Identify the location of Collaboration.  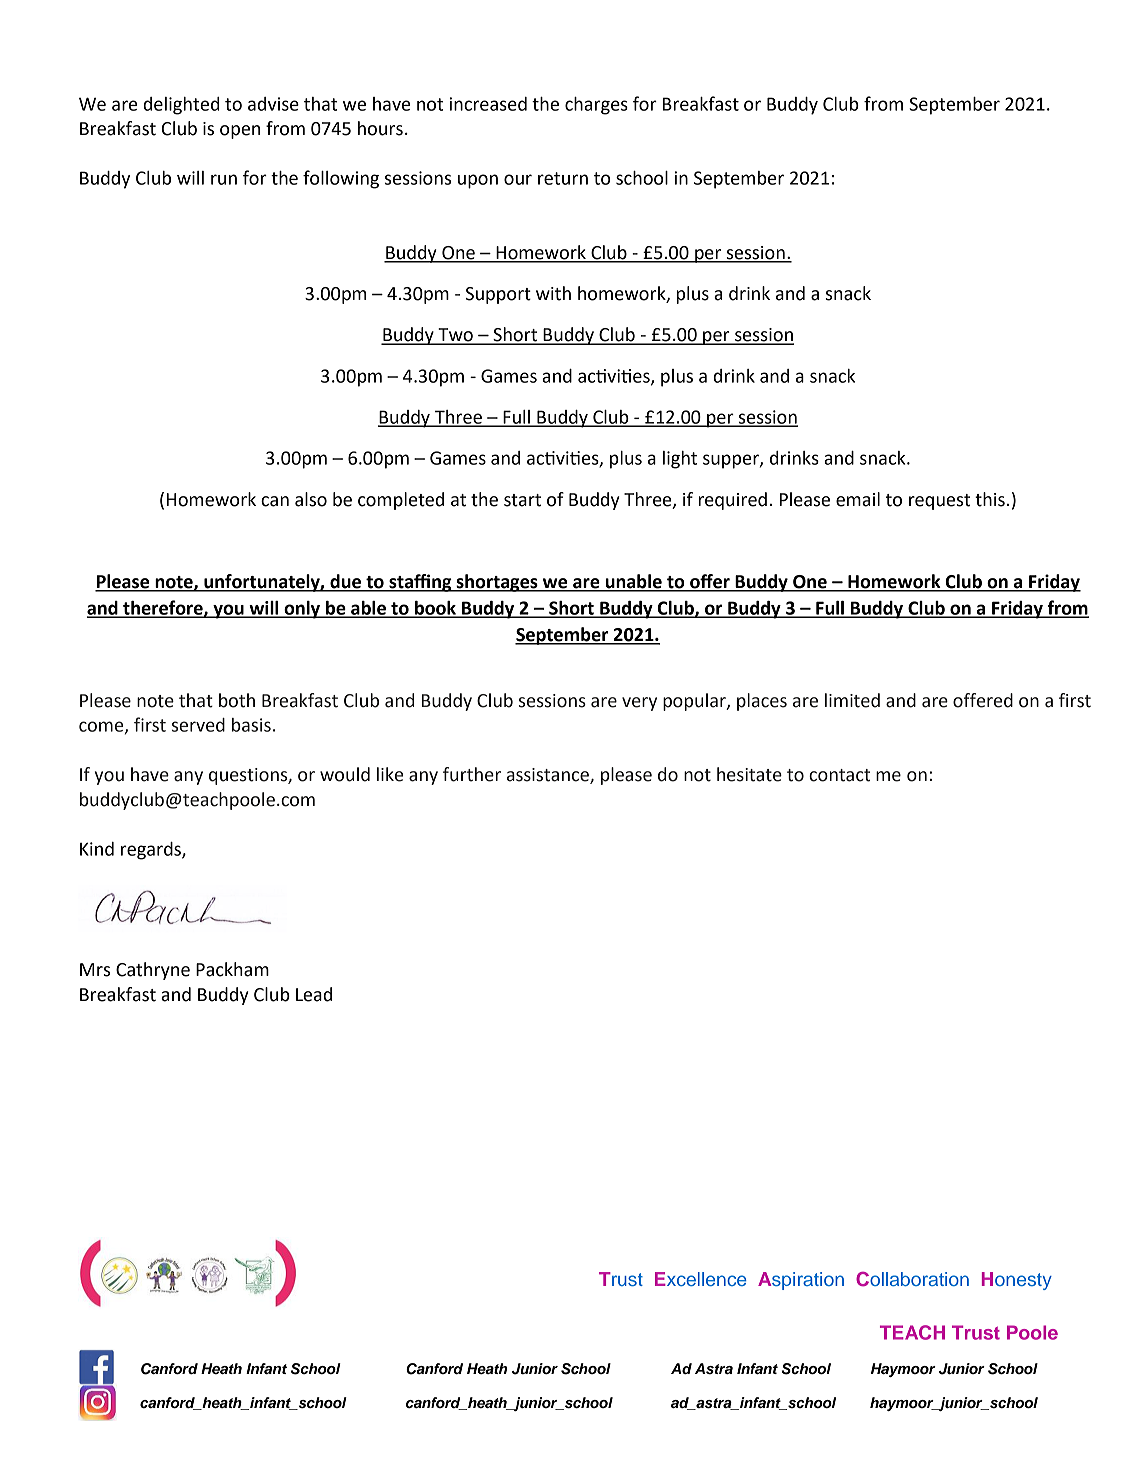
(912, 1279).
